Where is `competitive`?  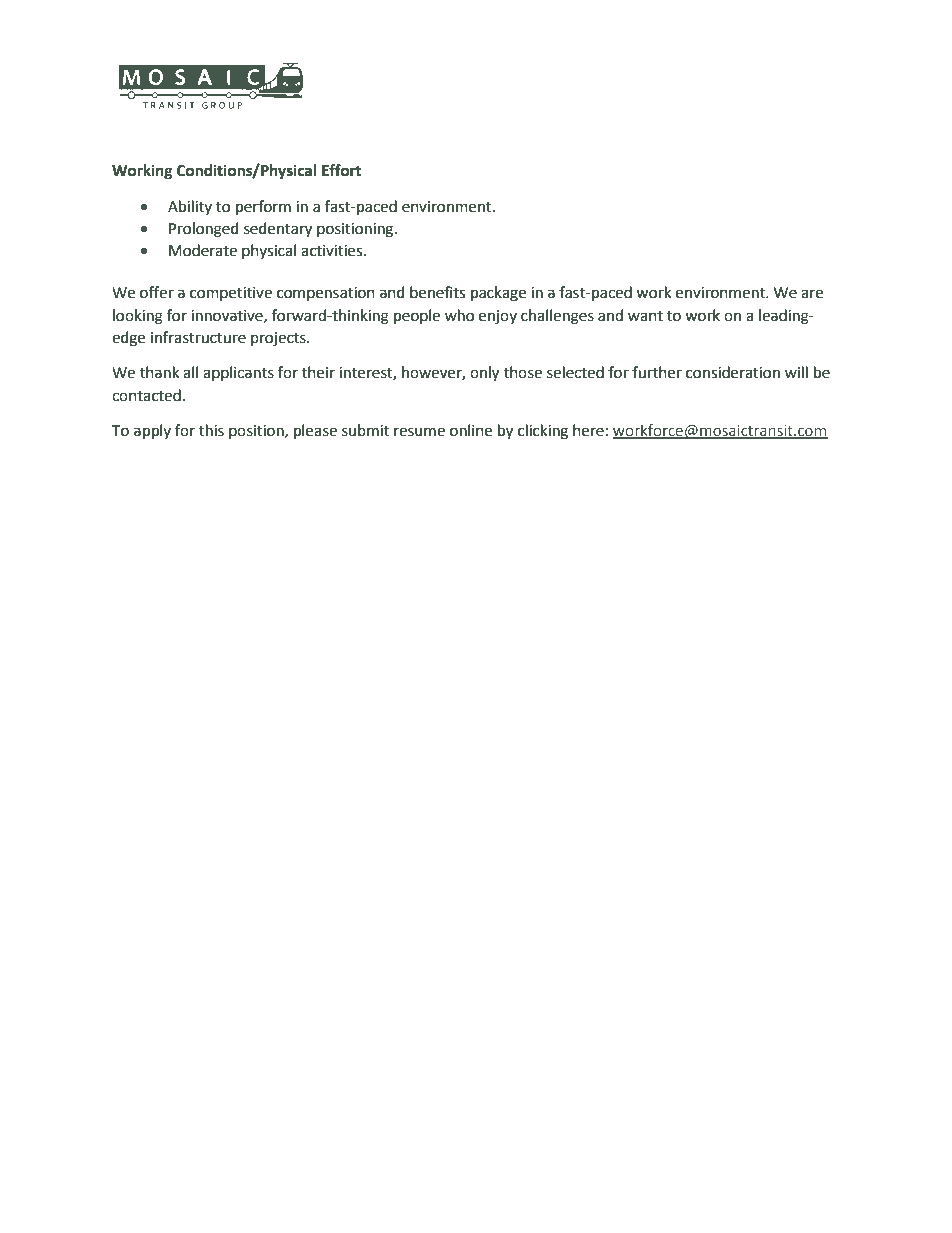 competitive is located at coordinates (231, 294).
